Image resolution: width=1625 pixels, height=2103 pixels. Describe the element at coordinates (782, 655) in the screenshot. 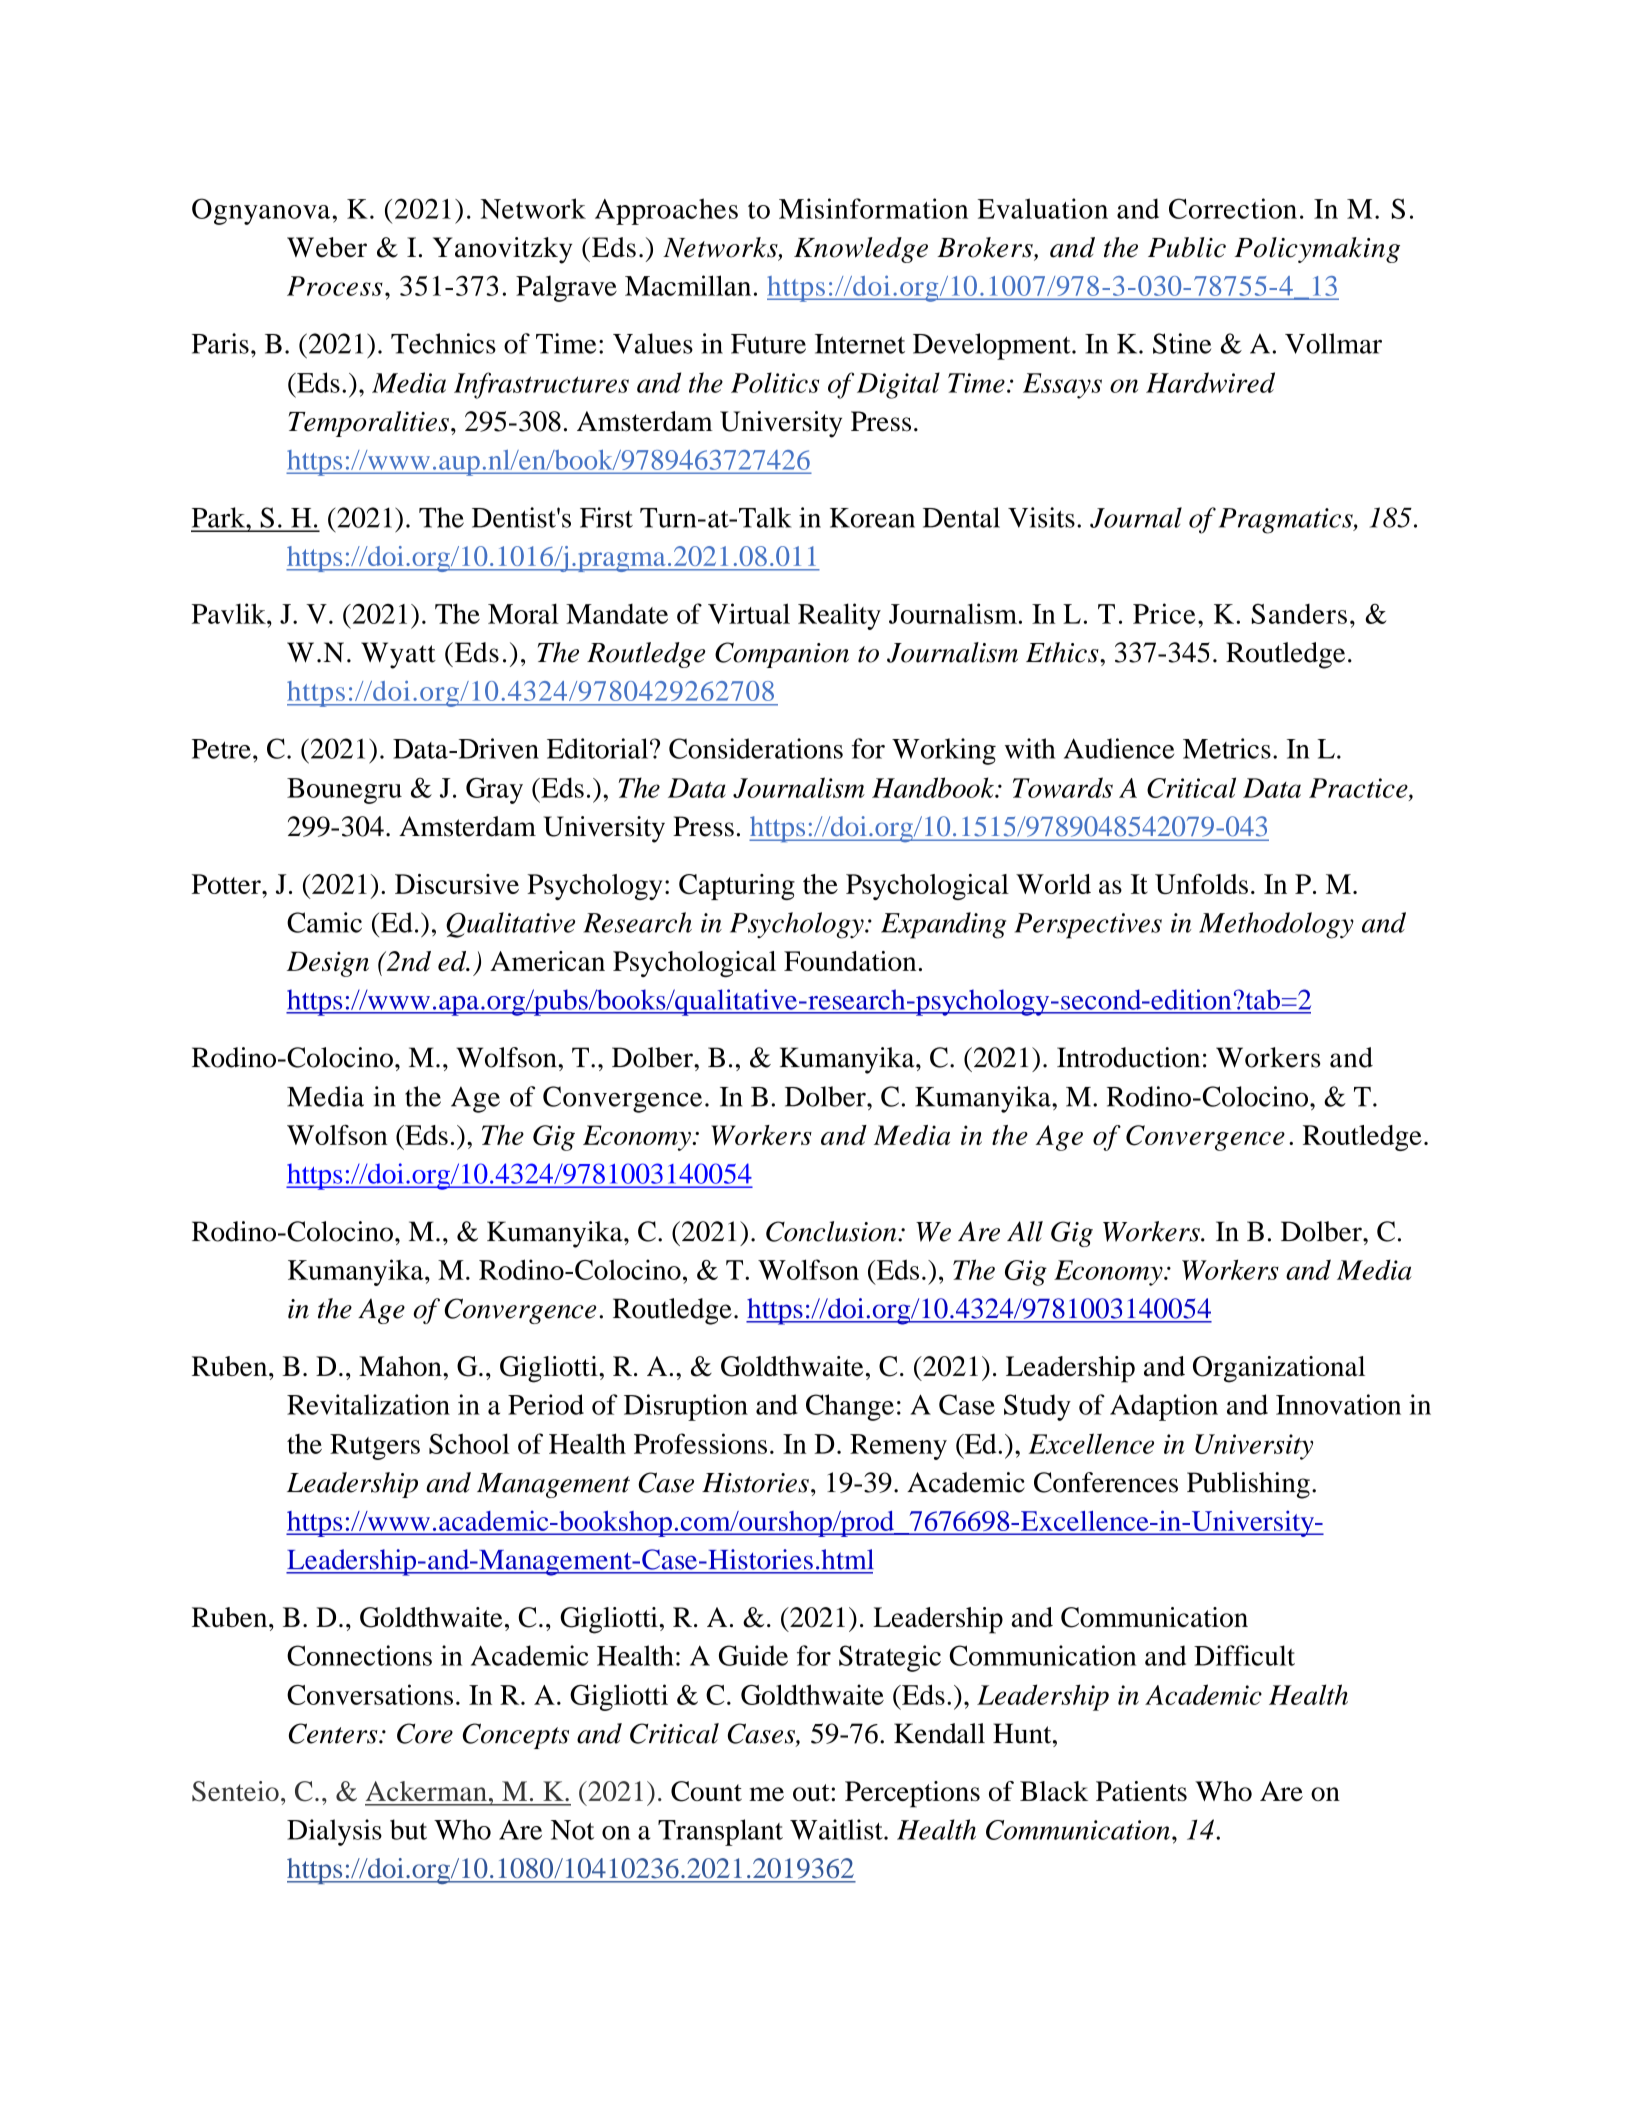

I see `Companion` at that location.
